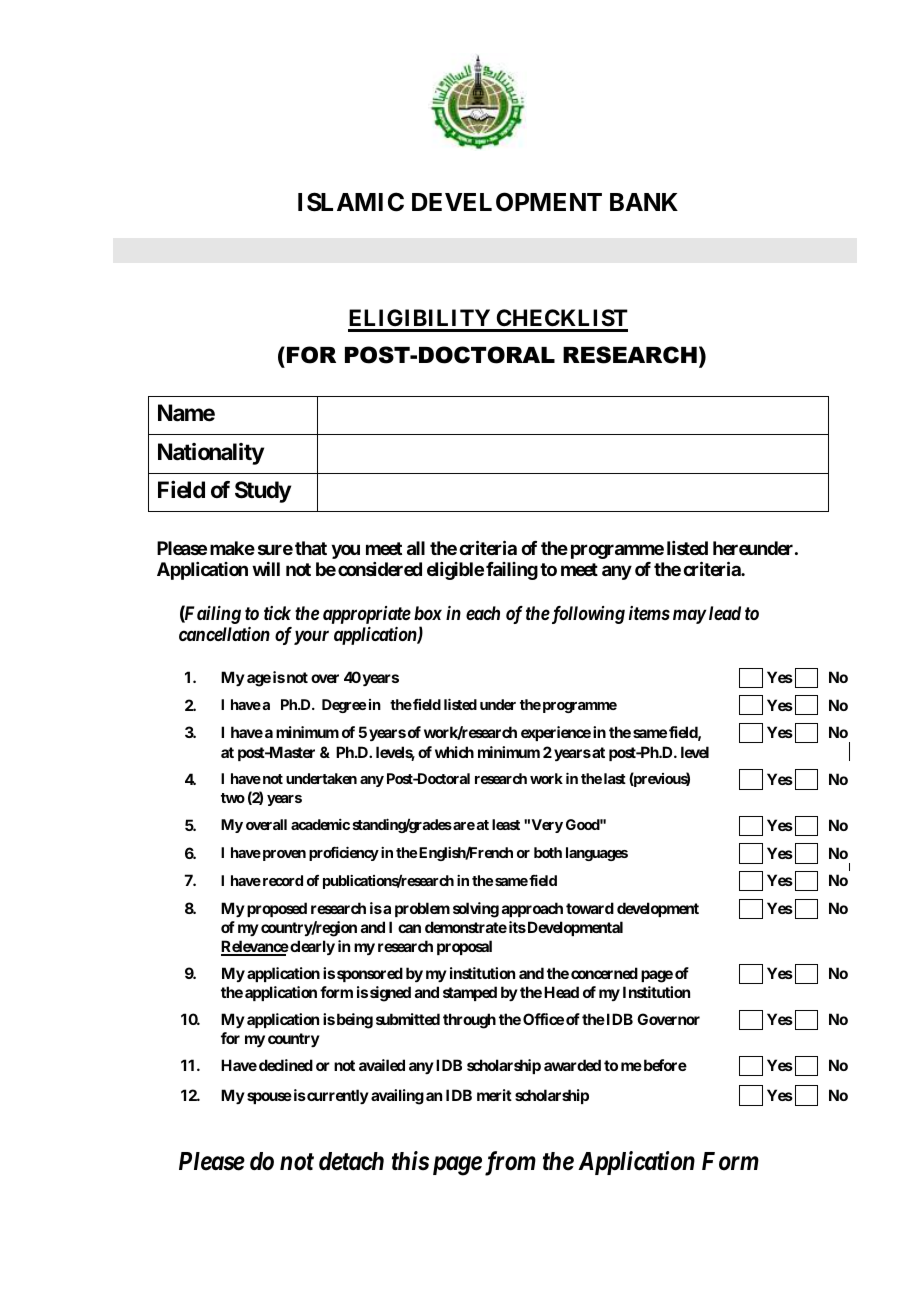  What do you see at coordinates (269, 1098) in the screenshot?
I see `spouse` at bounding box center [269, 1098].
